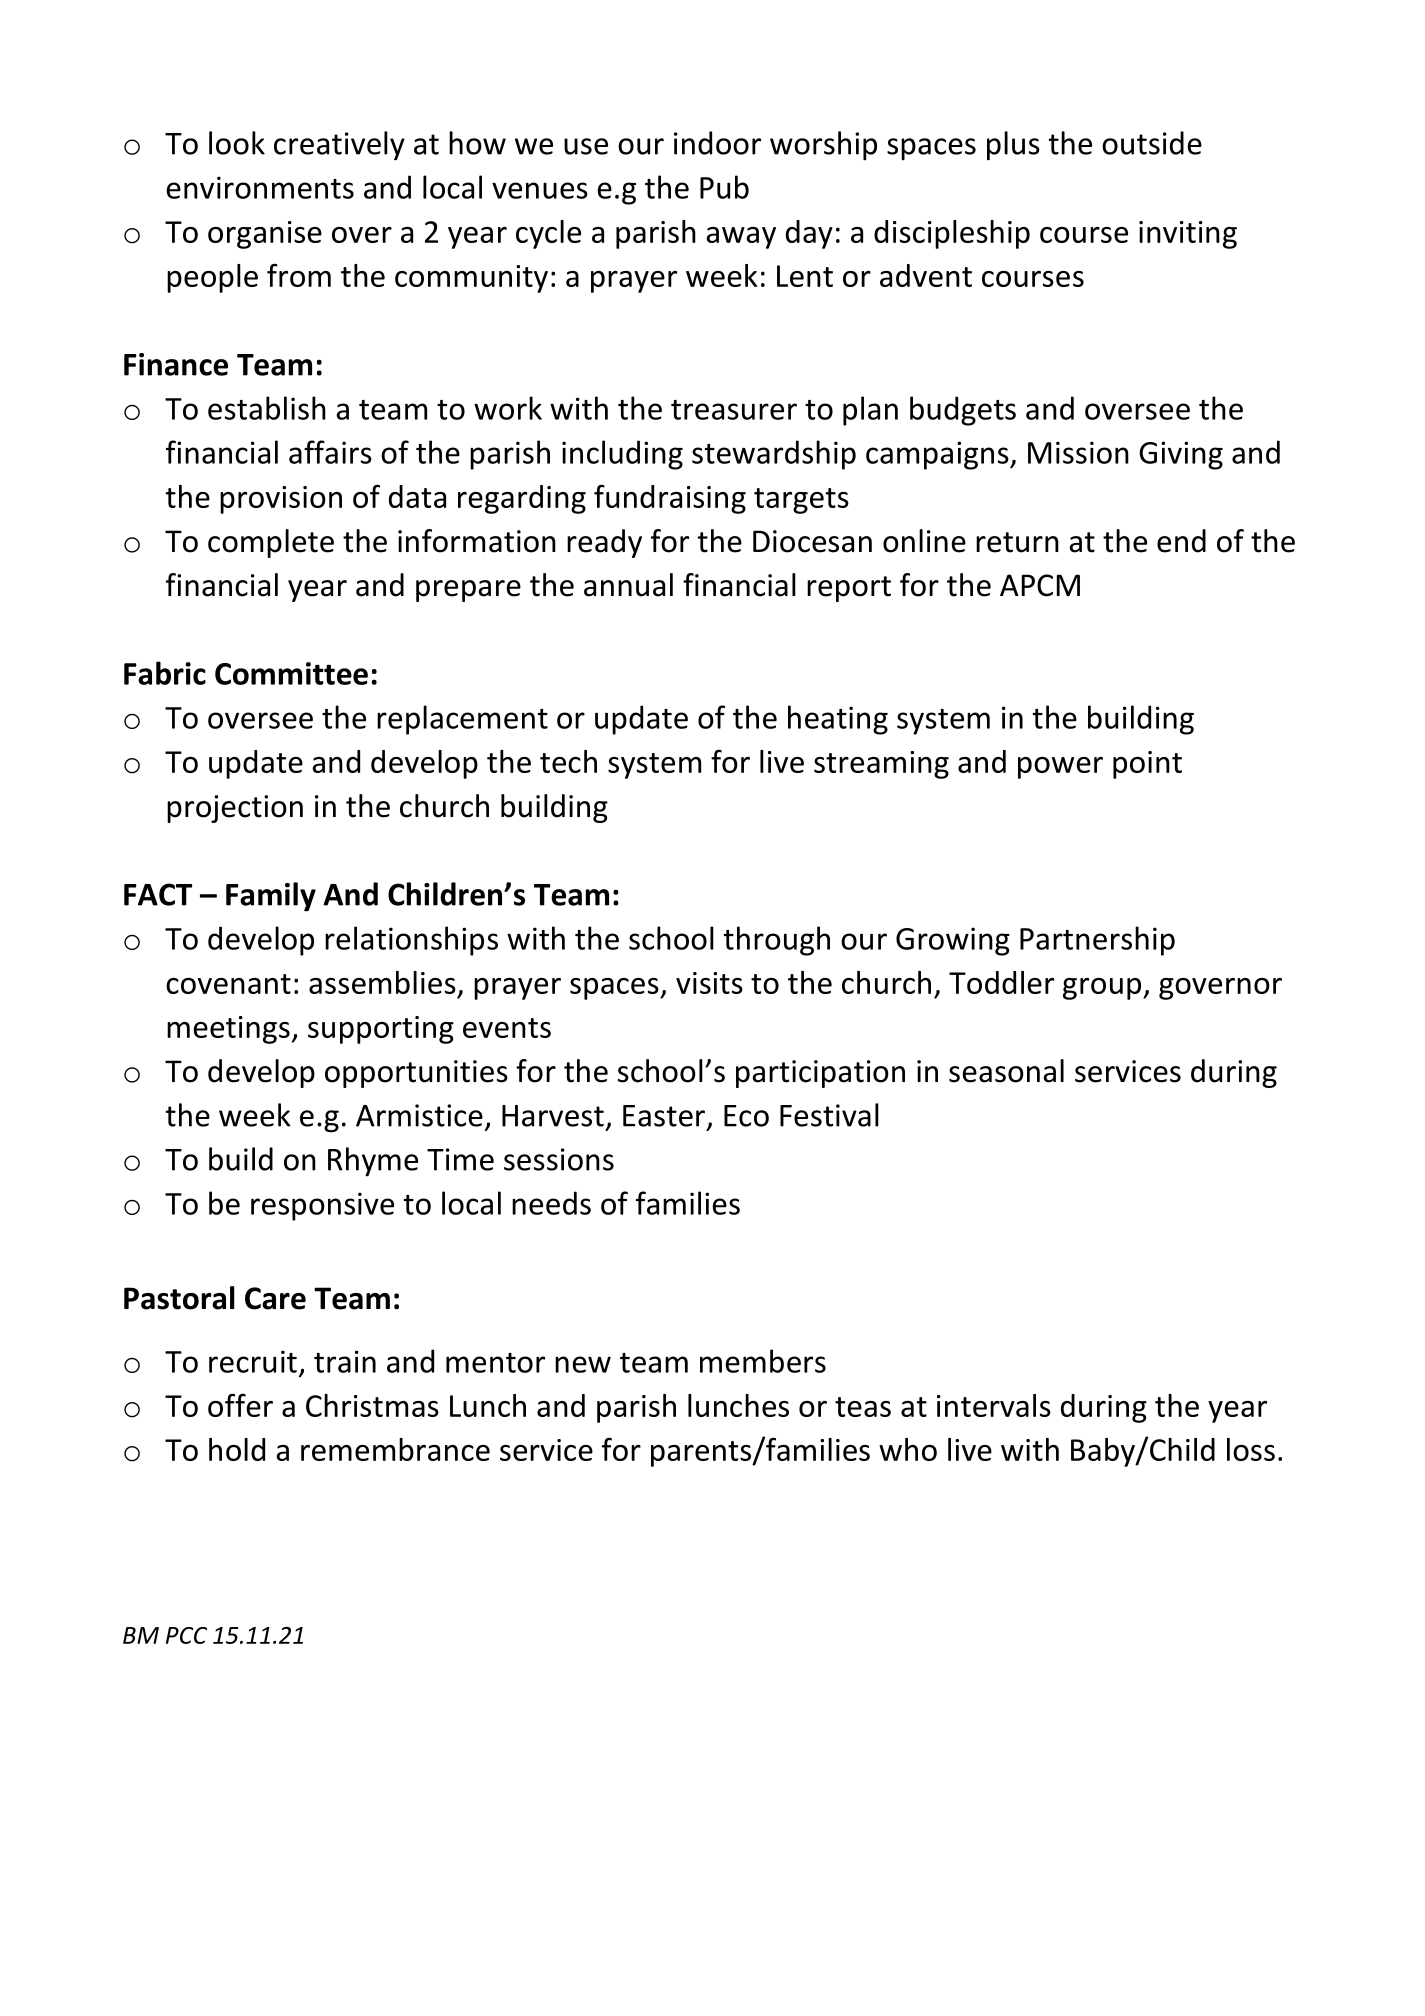  Describe the element at coordinates (628, 585) in the screenshot. I see `annual` at that location.
